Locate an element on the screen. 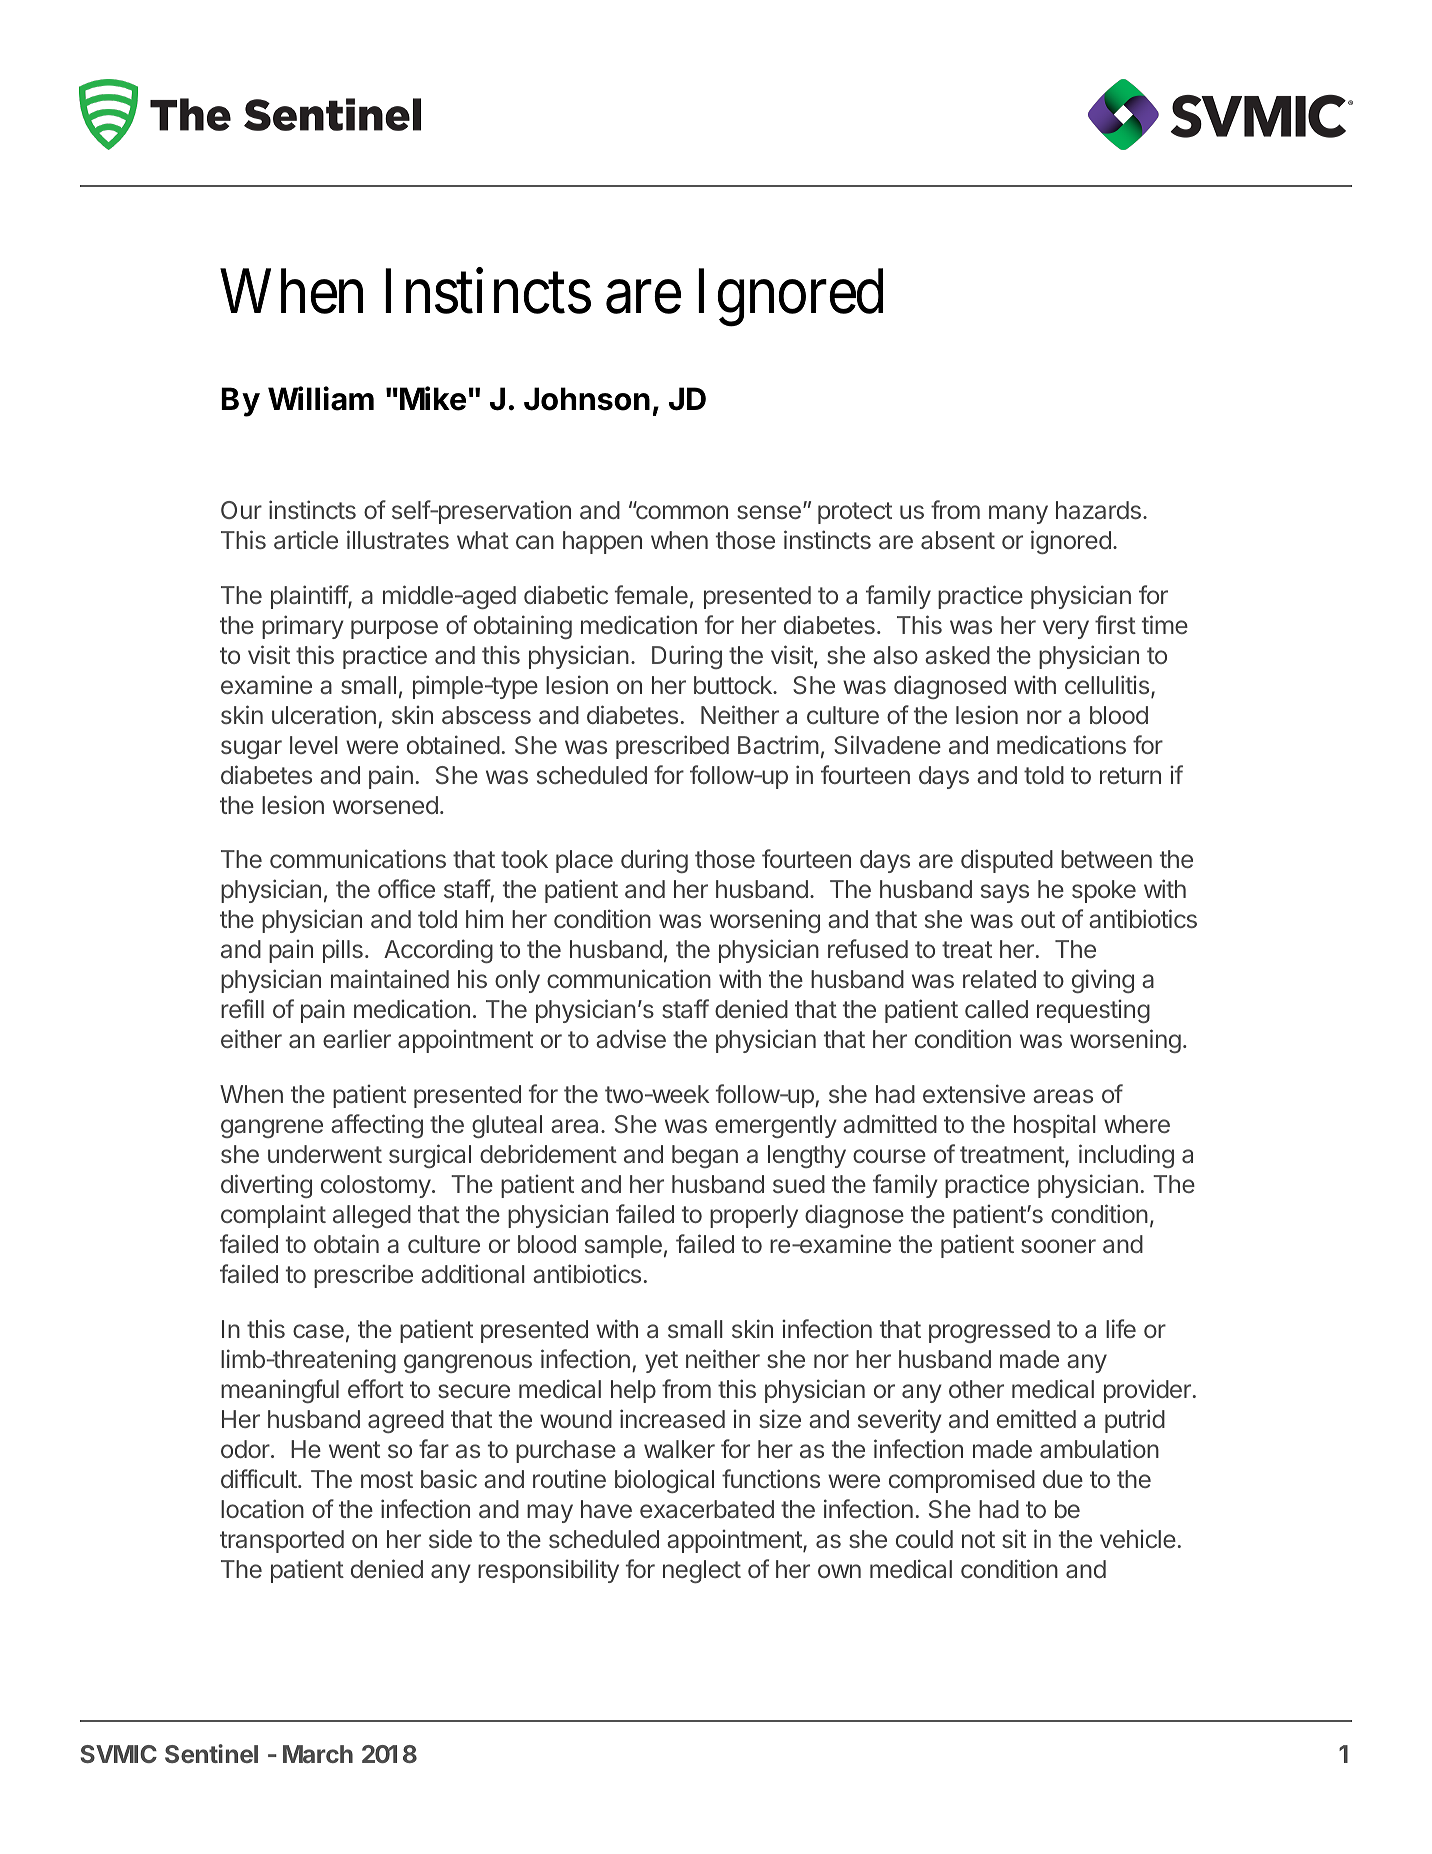 The width and height of the screenshot is (1432, 1854). Johnson is located at coordinates (587, 399).
